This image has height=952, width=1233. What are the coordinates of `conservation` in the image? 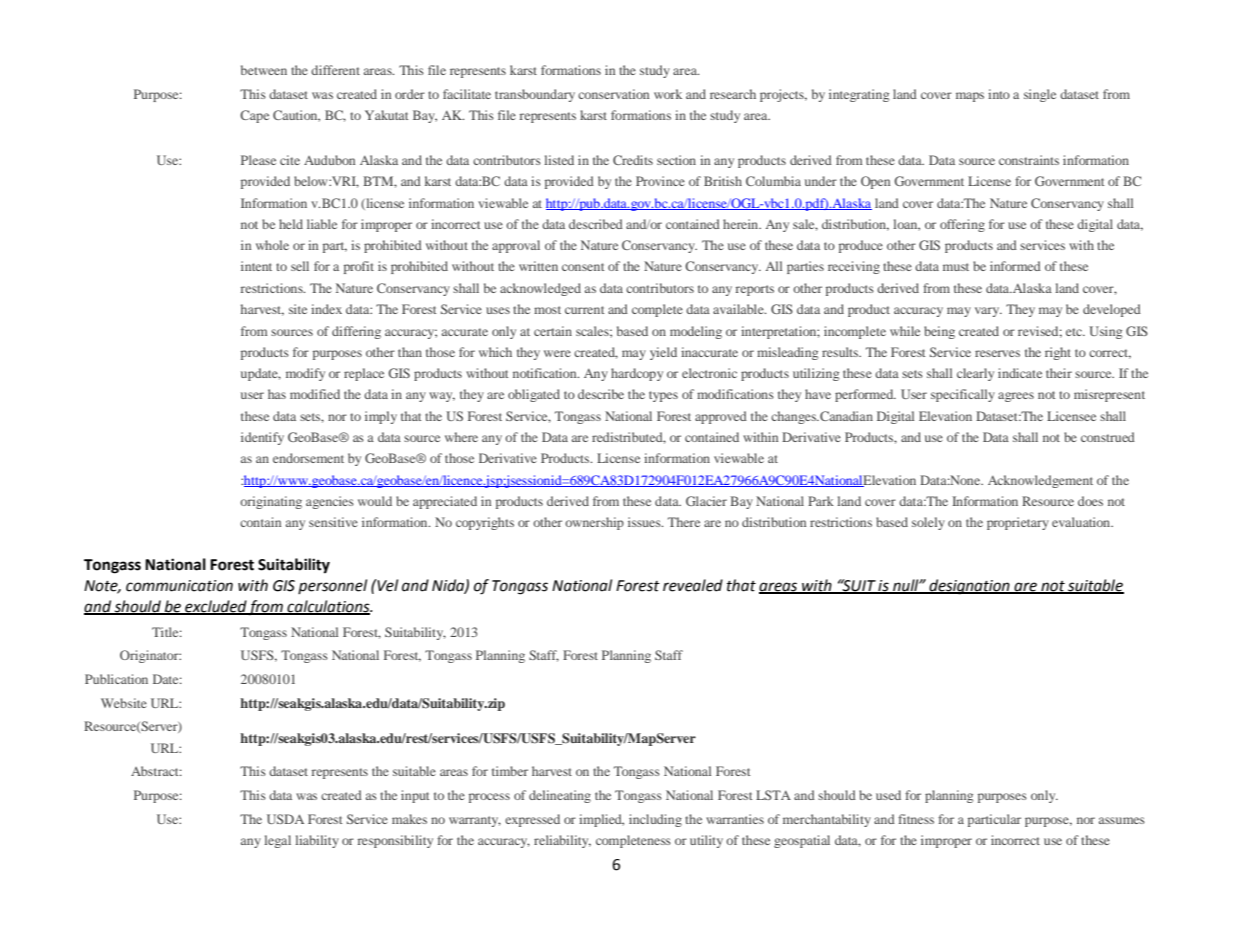 It's located at (613, 94).
